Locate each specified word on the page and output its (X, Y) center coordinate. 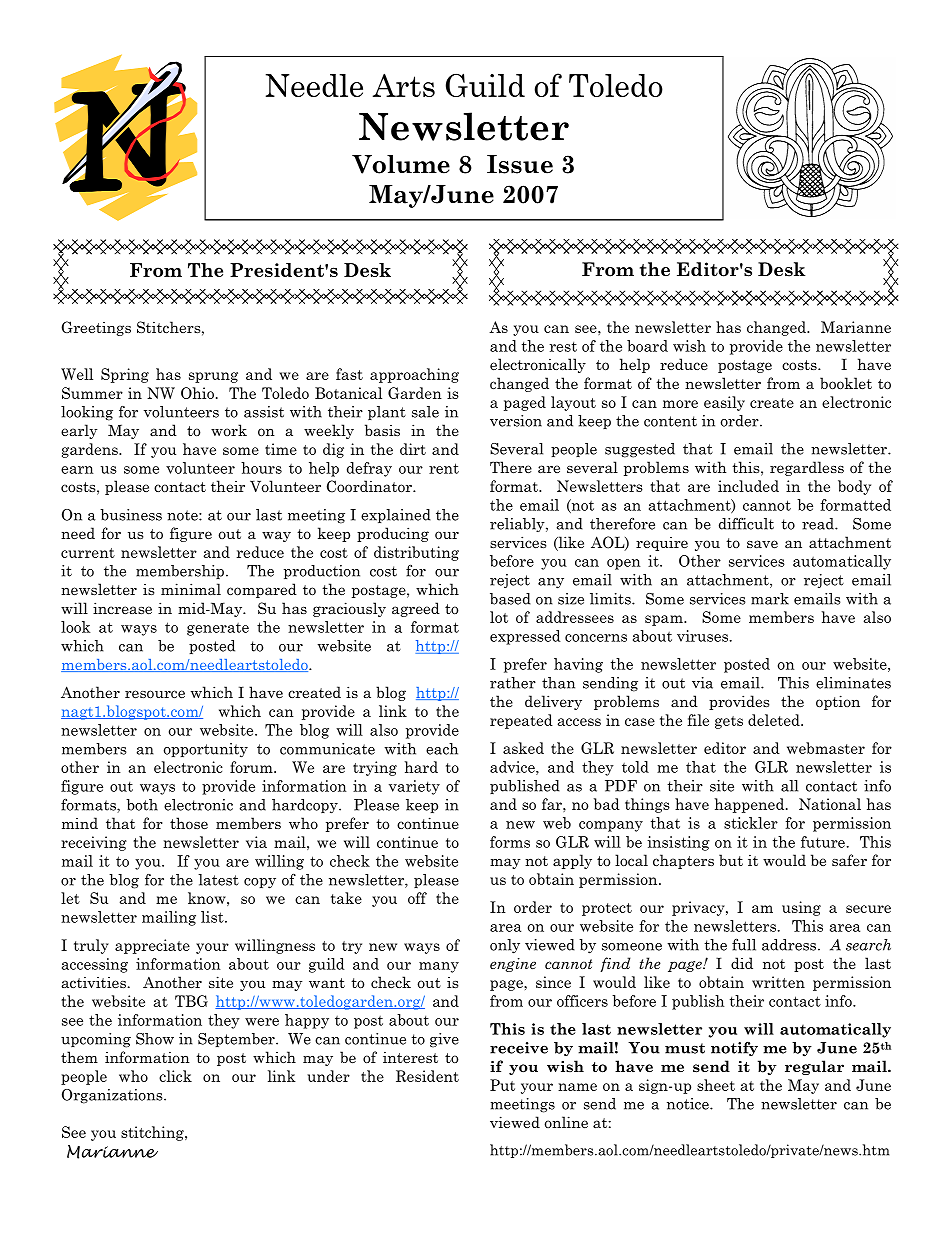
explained (396, 516)
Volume (401, 164)
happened (751, 805)
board (647, 346)
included (748, 486)
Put (502, 1085)
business (131, 515)
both (142, 805)
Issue (520, 164)
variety (414, 787)
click (175, 1076)
